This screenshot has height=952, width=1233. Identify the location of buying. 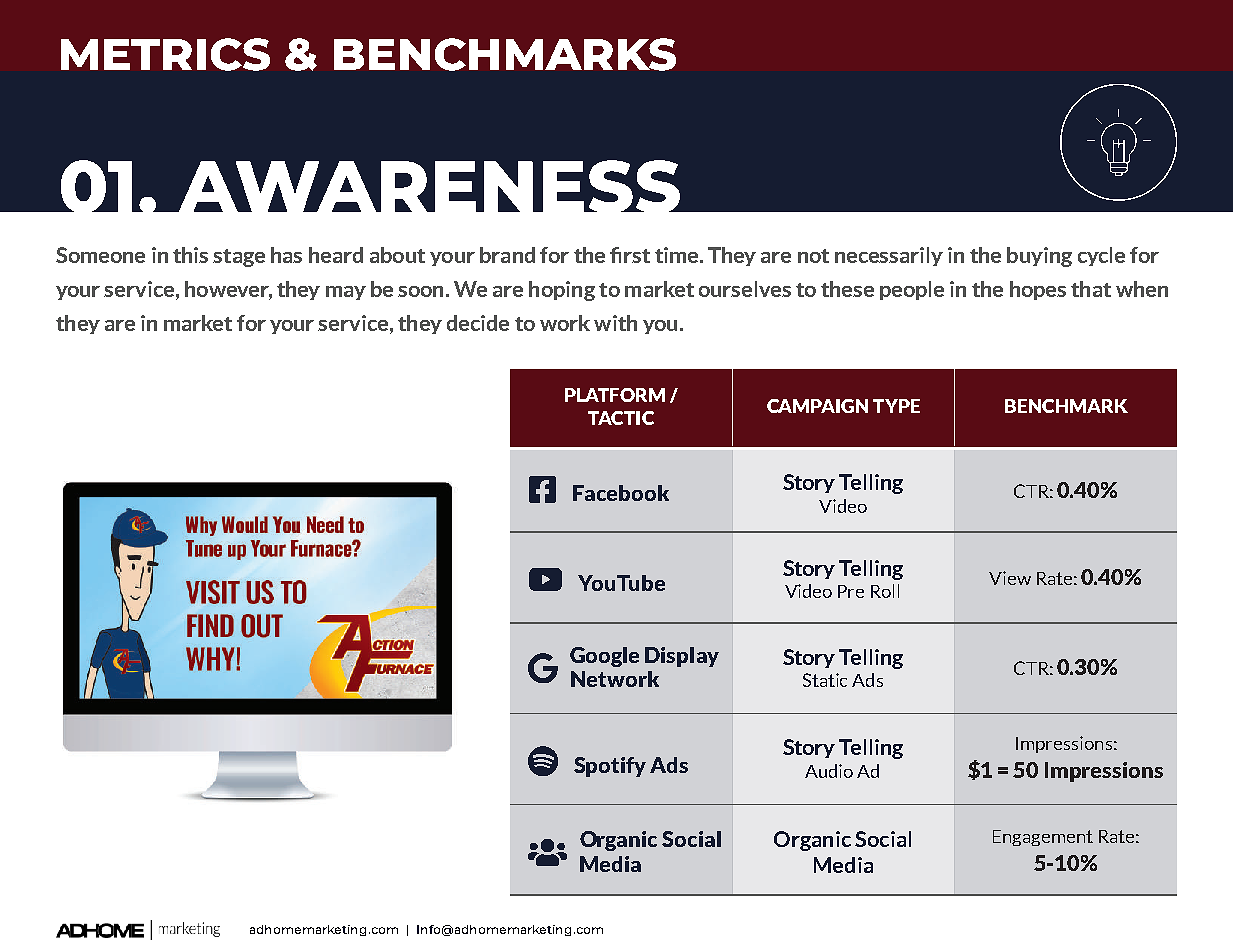
(1039, 257).
